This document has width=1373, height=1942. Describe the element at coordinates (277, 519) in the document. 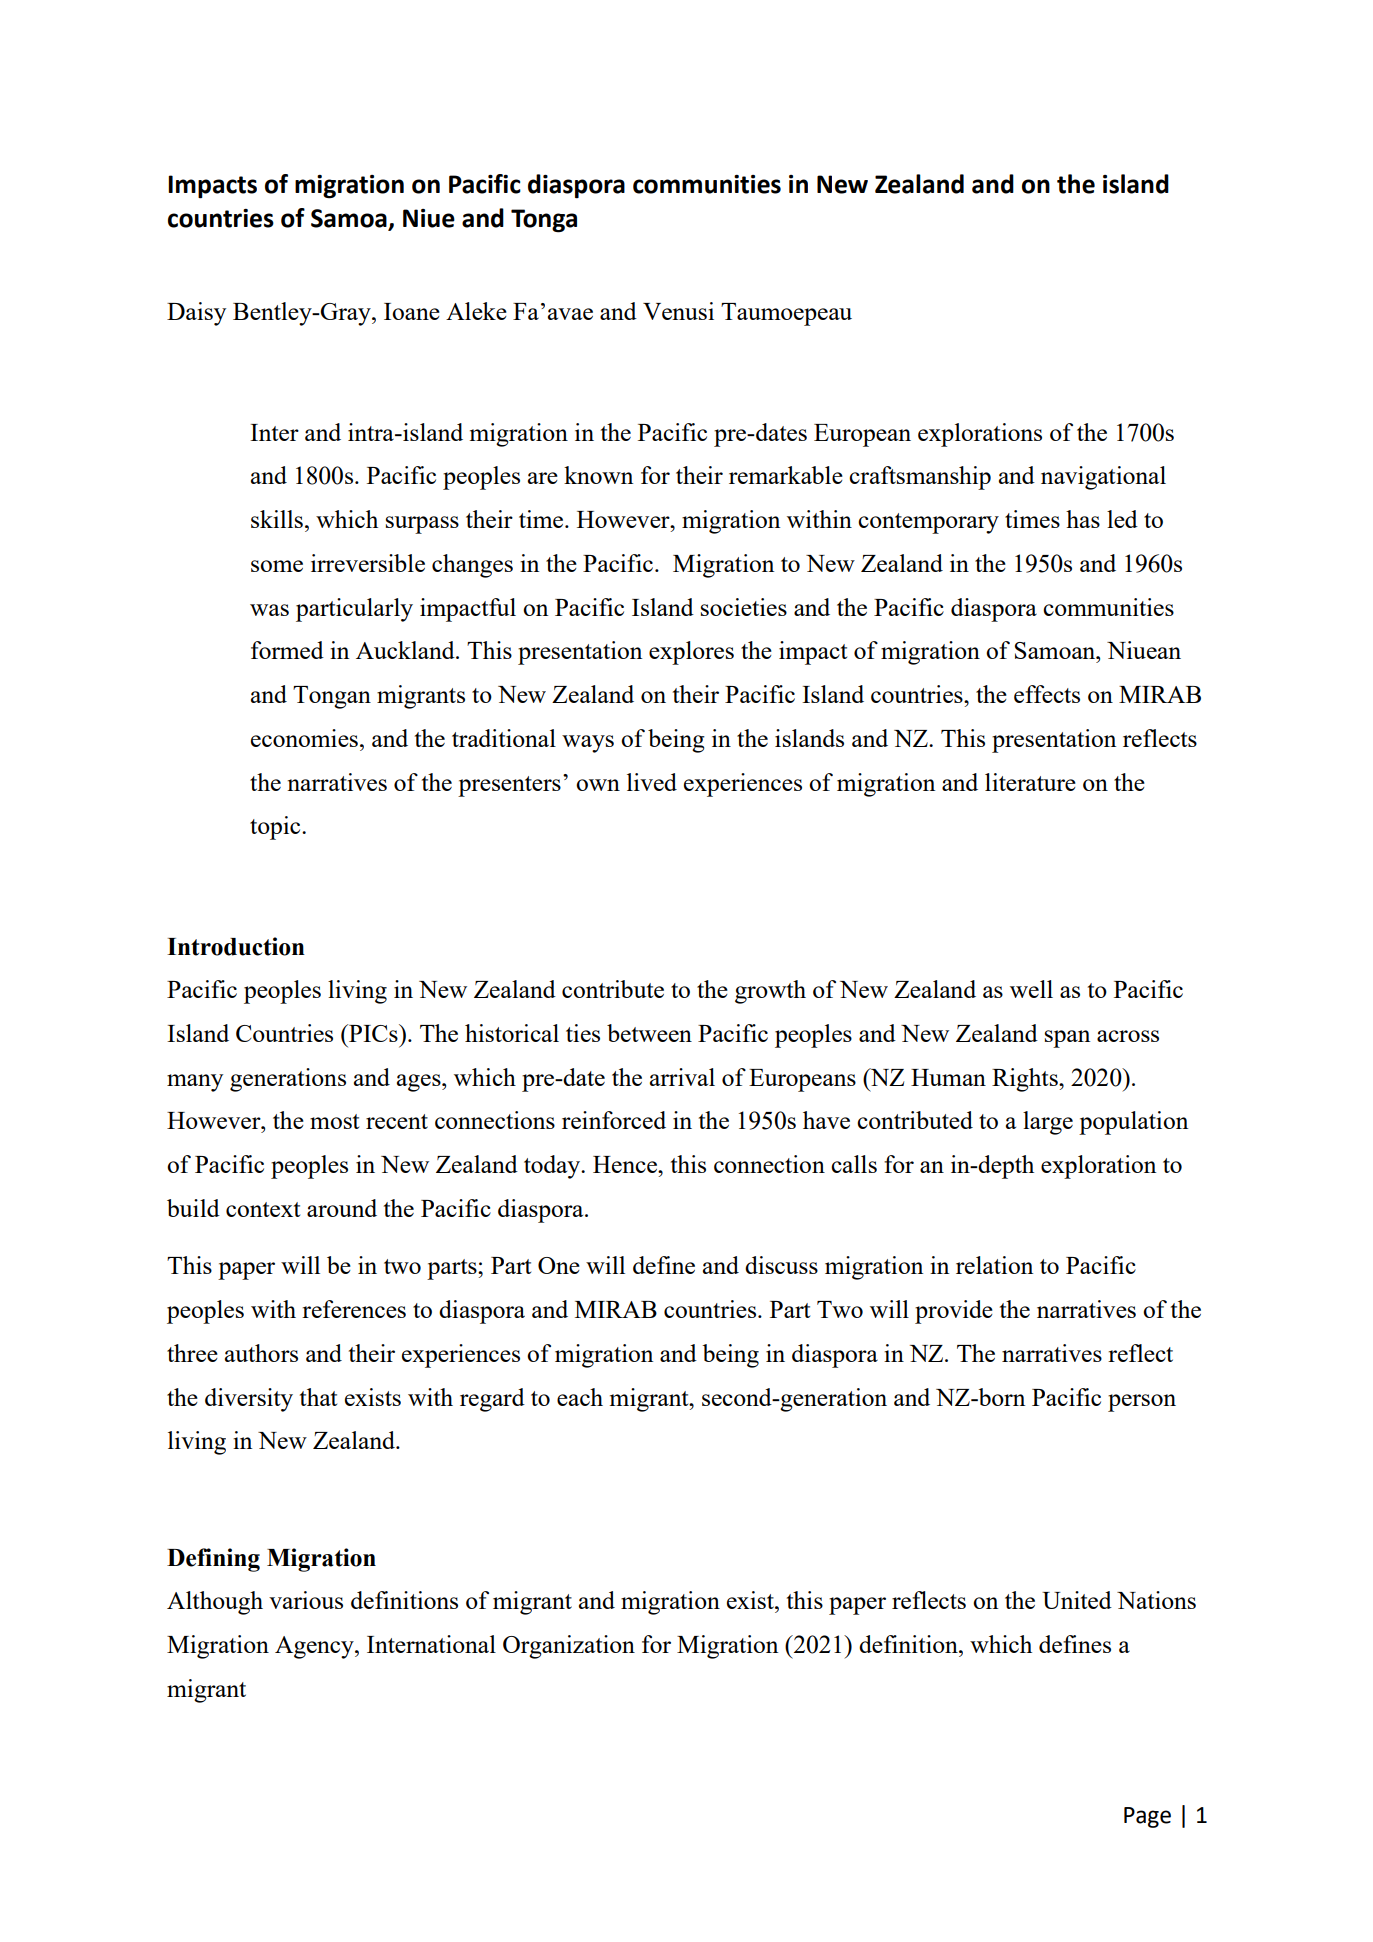

I see `skills` at that location.
